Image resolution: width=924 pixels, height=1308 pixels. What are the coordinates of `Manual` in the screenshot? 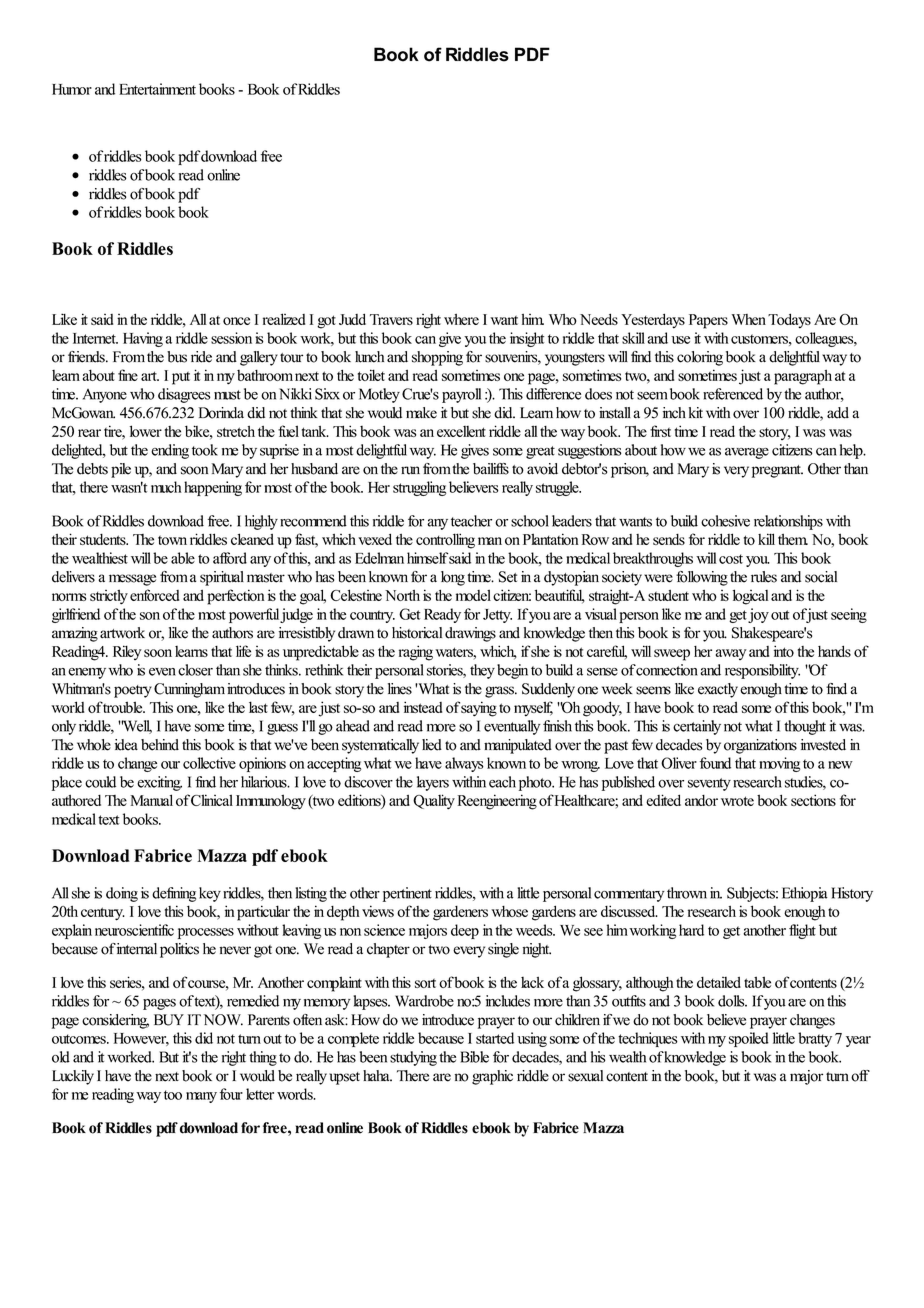 It's located at (152, 800).
